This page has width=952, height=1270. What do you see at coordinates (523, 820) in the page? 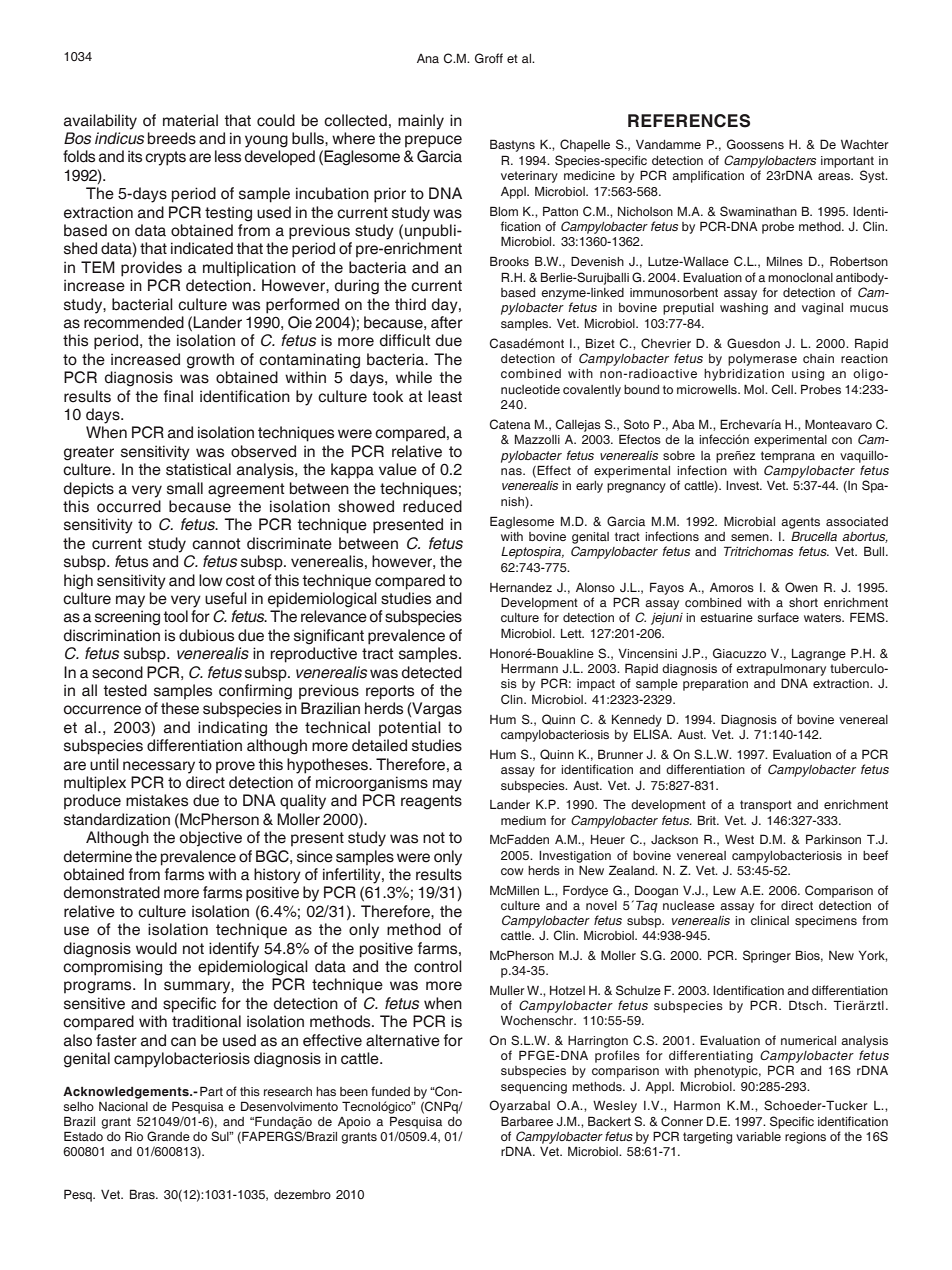
I see `medium` at bounding box center [523, 820].
